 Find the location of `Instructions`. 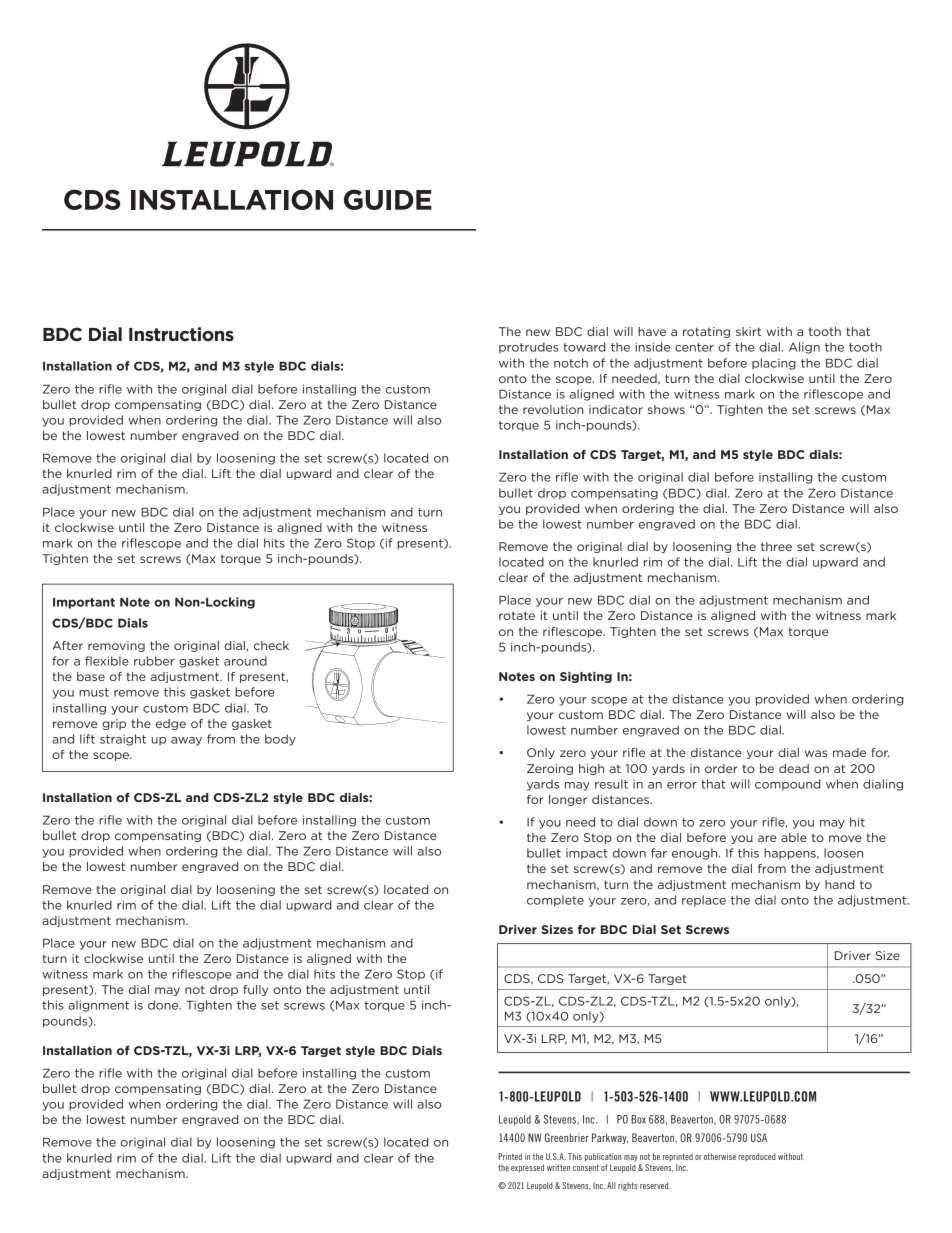

Instructions is located at coordinates (181, 334).
